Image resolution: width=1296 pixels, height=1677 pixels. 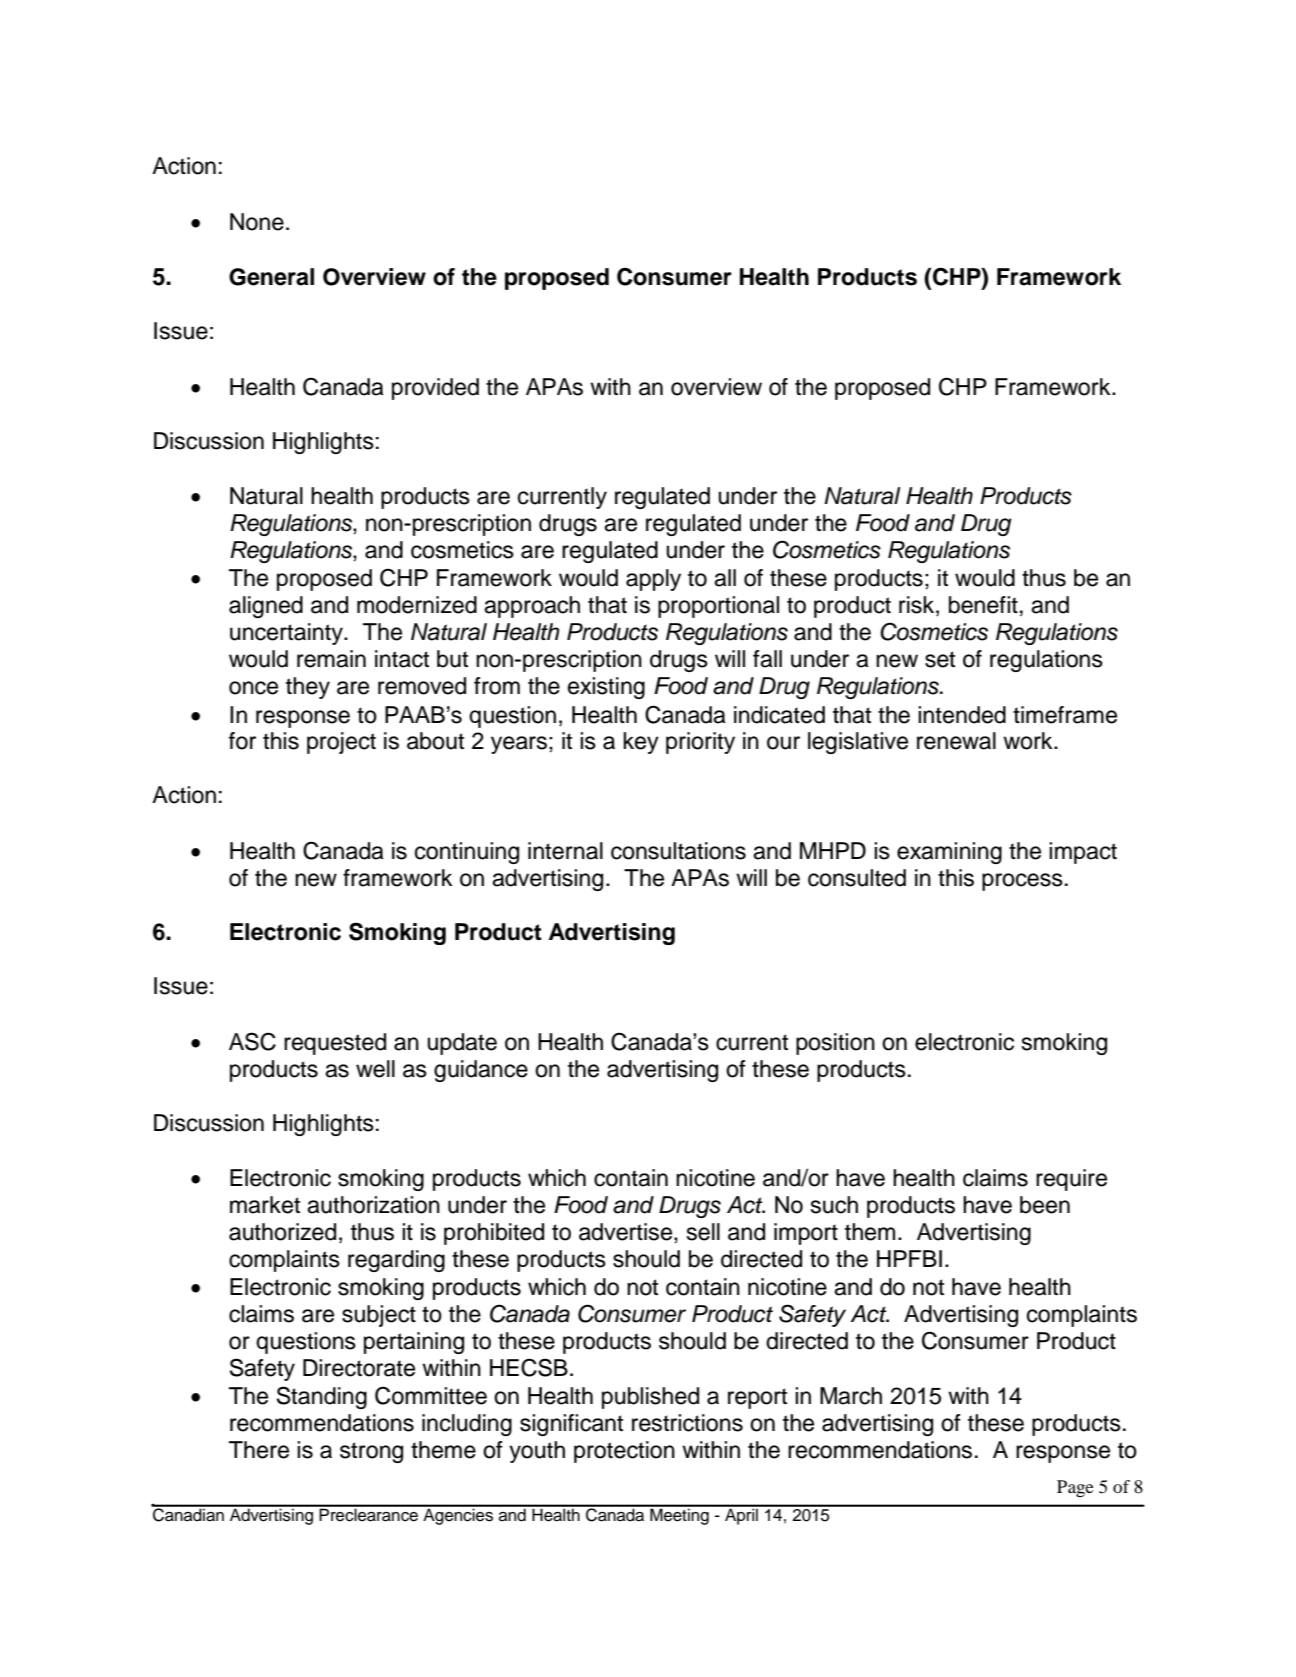 I want to click on well, so click(x=375, y=1069).
